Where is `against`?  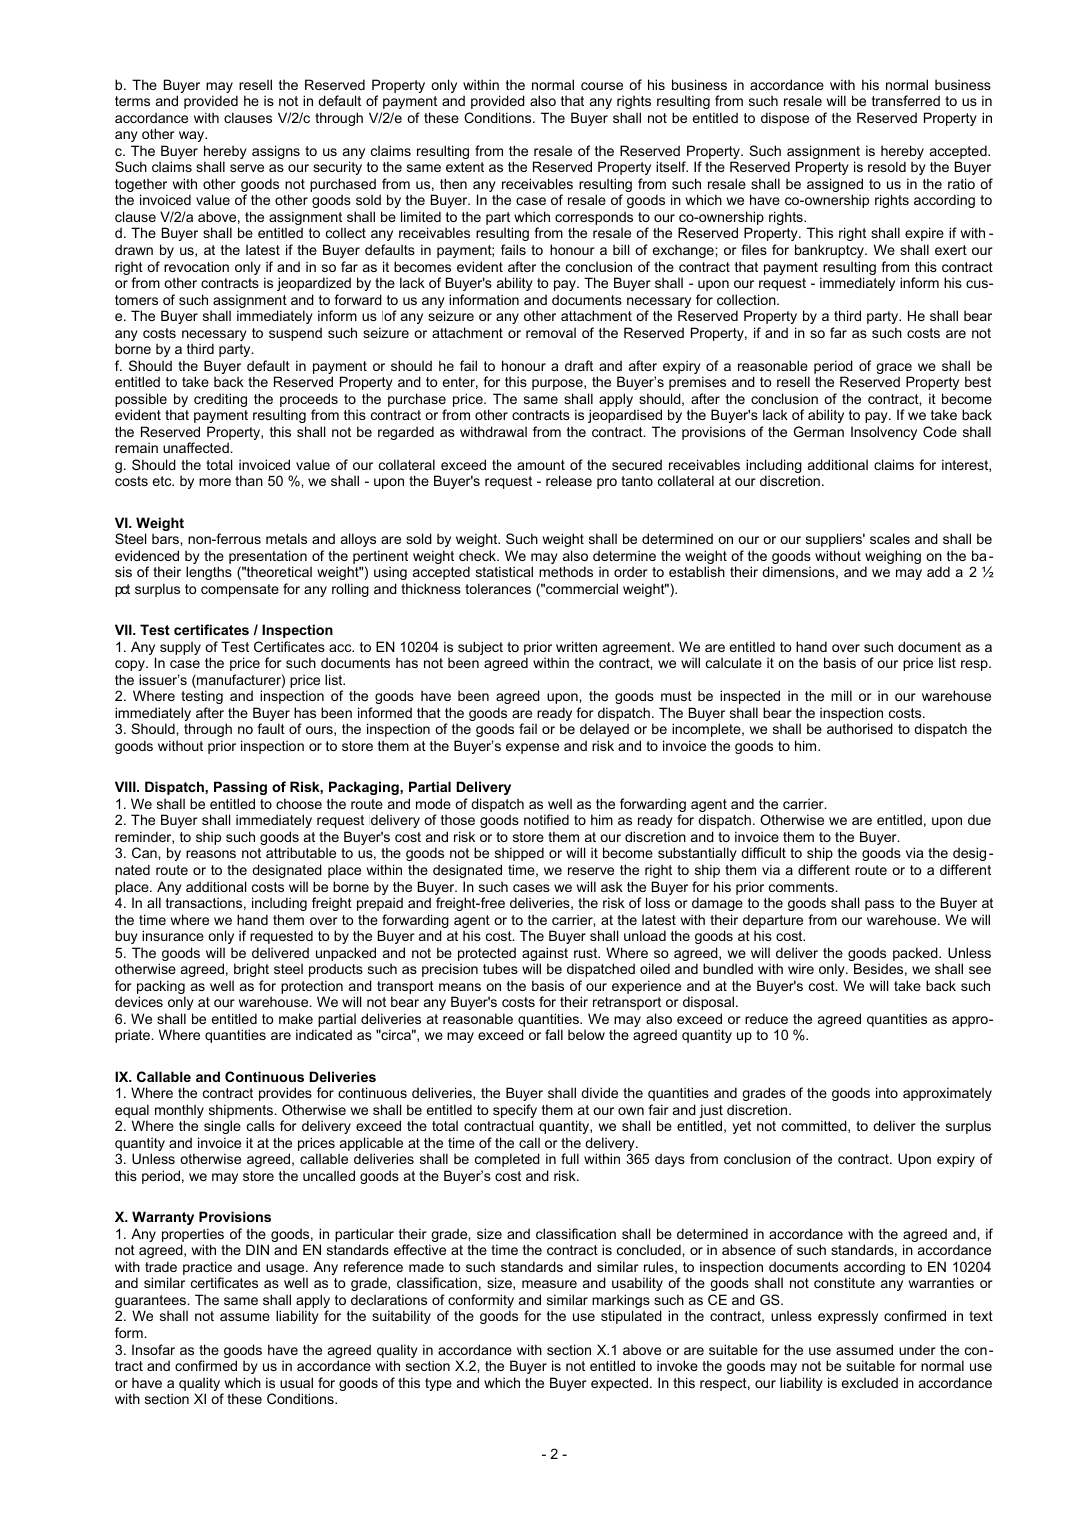 against is located at coordinates (545, 955).
